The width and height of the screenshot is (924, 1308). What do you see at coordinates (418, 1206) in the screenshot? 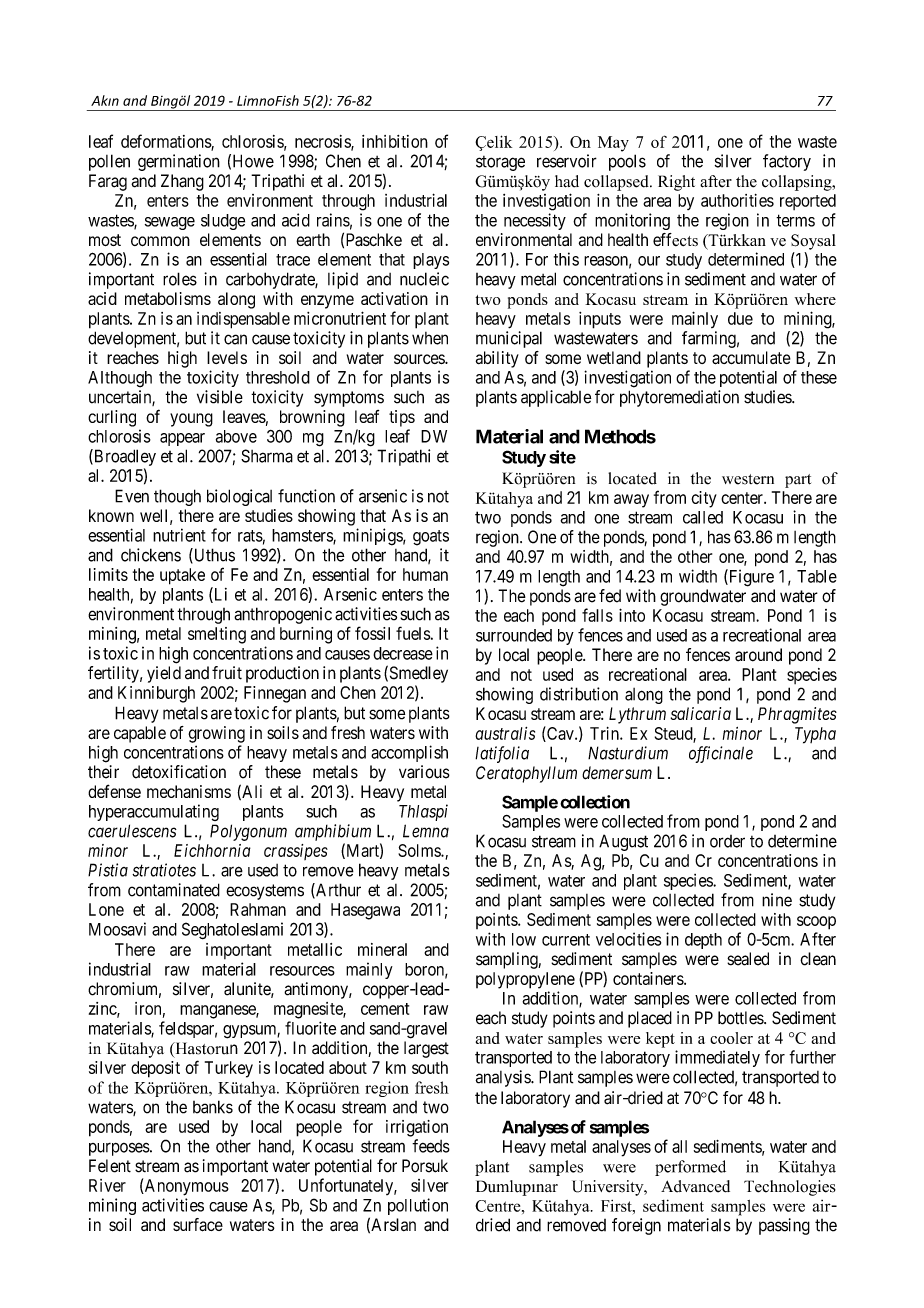
I see `pollution` at bounding box center [418, 1206].
